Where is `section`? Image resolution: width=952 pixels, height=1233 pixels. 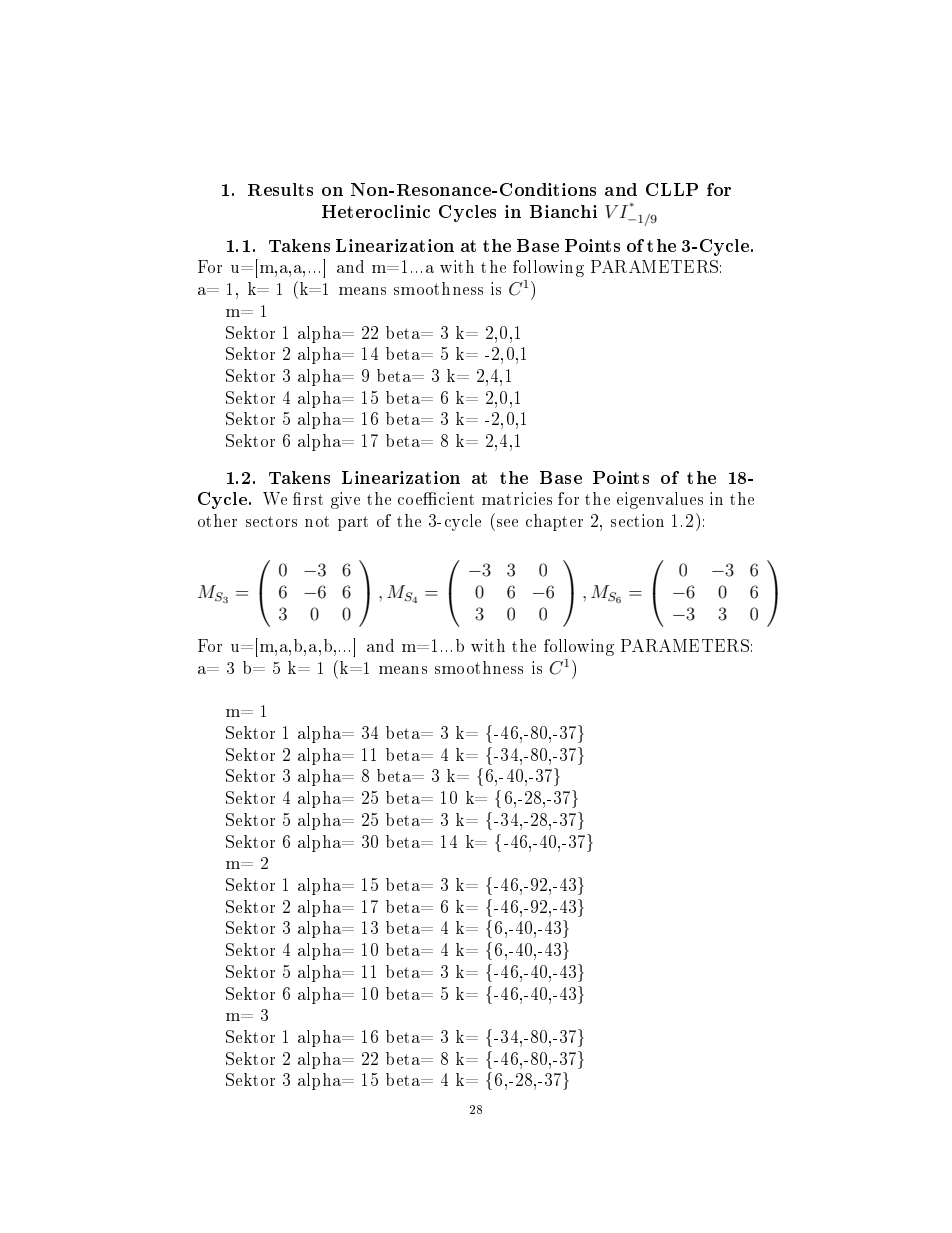
section is located at coordinates (637, 520).
